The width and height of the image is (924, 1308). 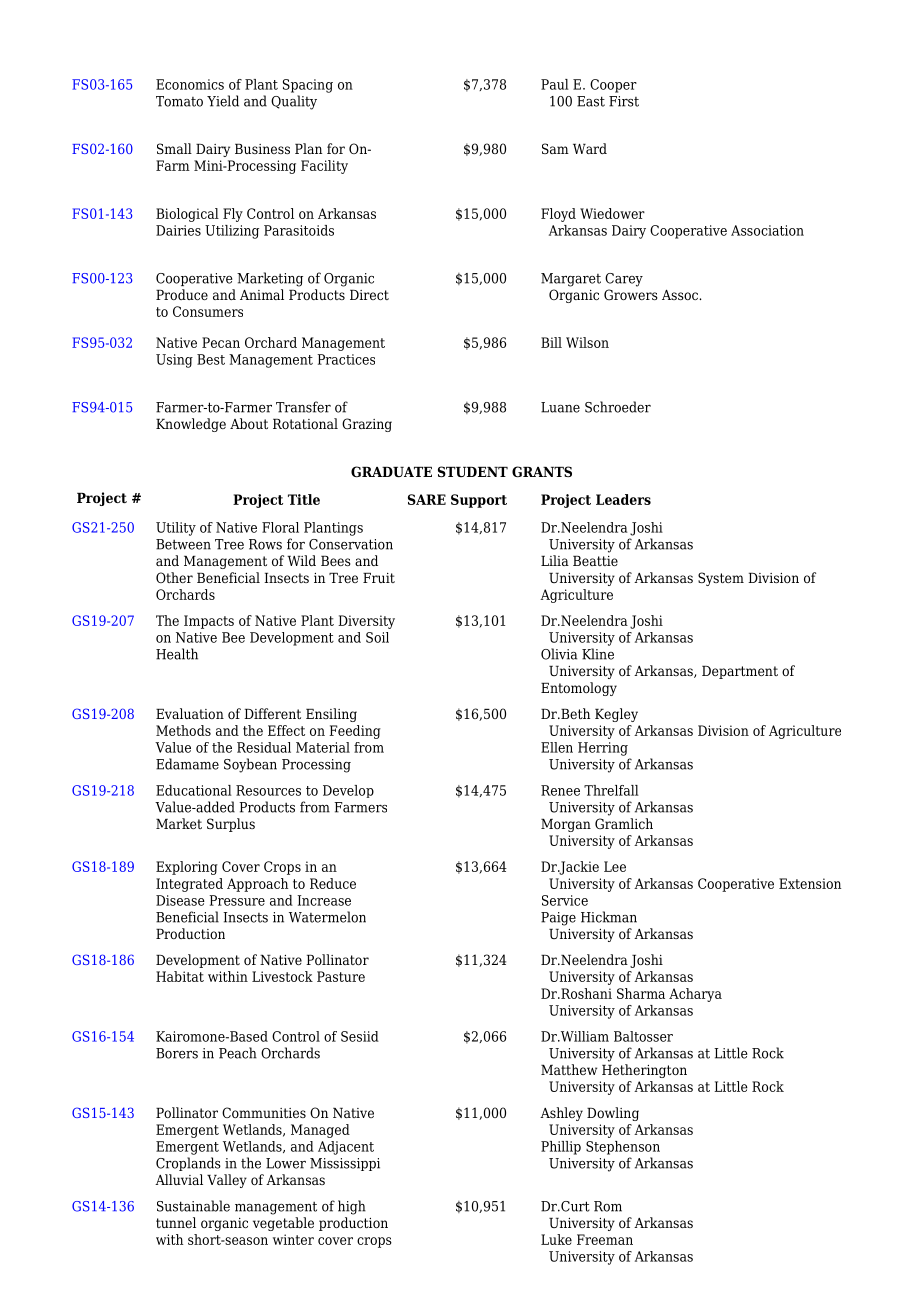 What do you see at coordinates (740, 672) in the image?
I see `Department` at bounding box center [740, 672].
